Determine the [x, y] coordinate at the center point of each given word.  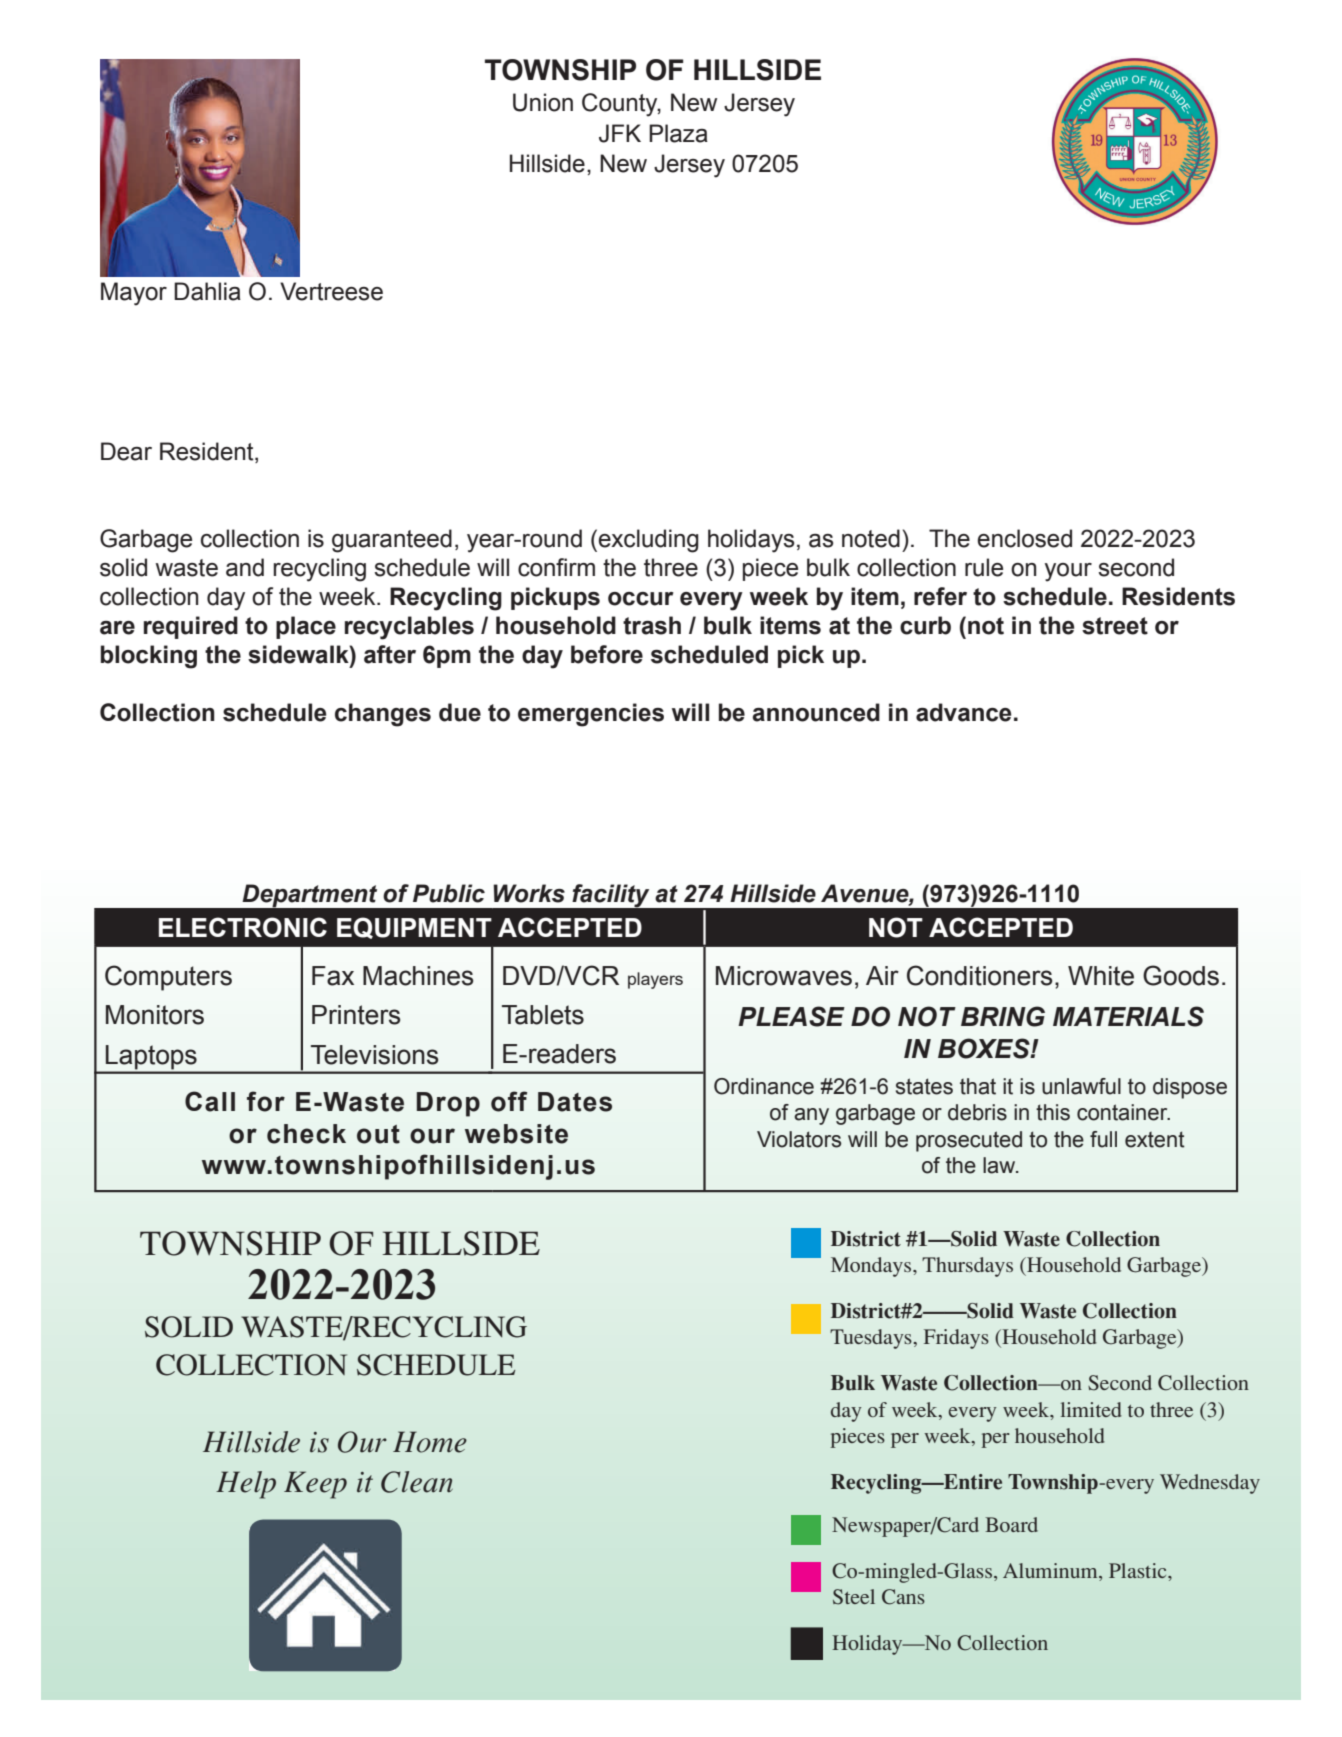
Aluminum [1051, 1572]
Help [246, 1485]
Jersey [759, 105]
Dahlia [207, 291]
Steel [854, 1597]
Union [543, 102]
